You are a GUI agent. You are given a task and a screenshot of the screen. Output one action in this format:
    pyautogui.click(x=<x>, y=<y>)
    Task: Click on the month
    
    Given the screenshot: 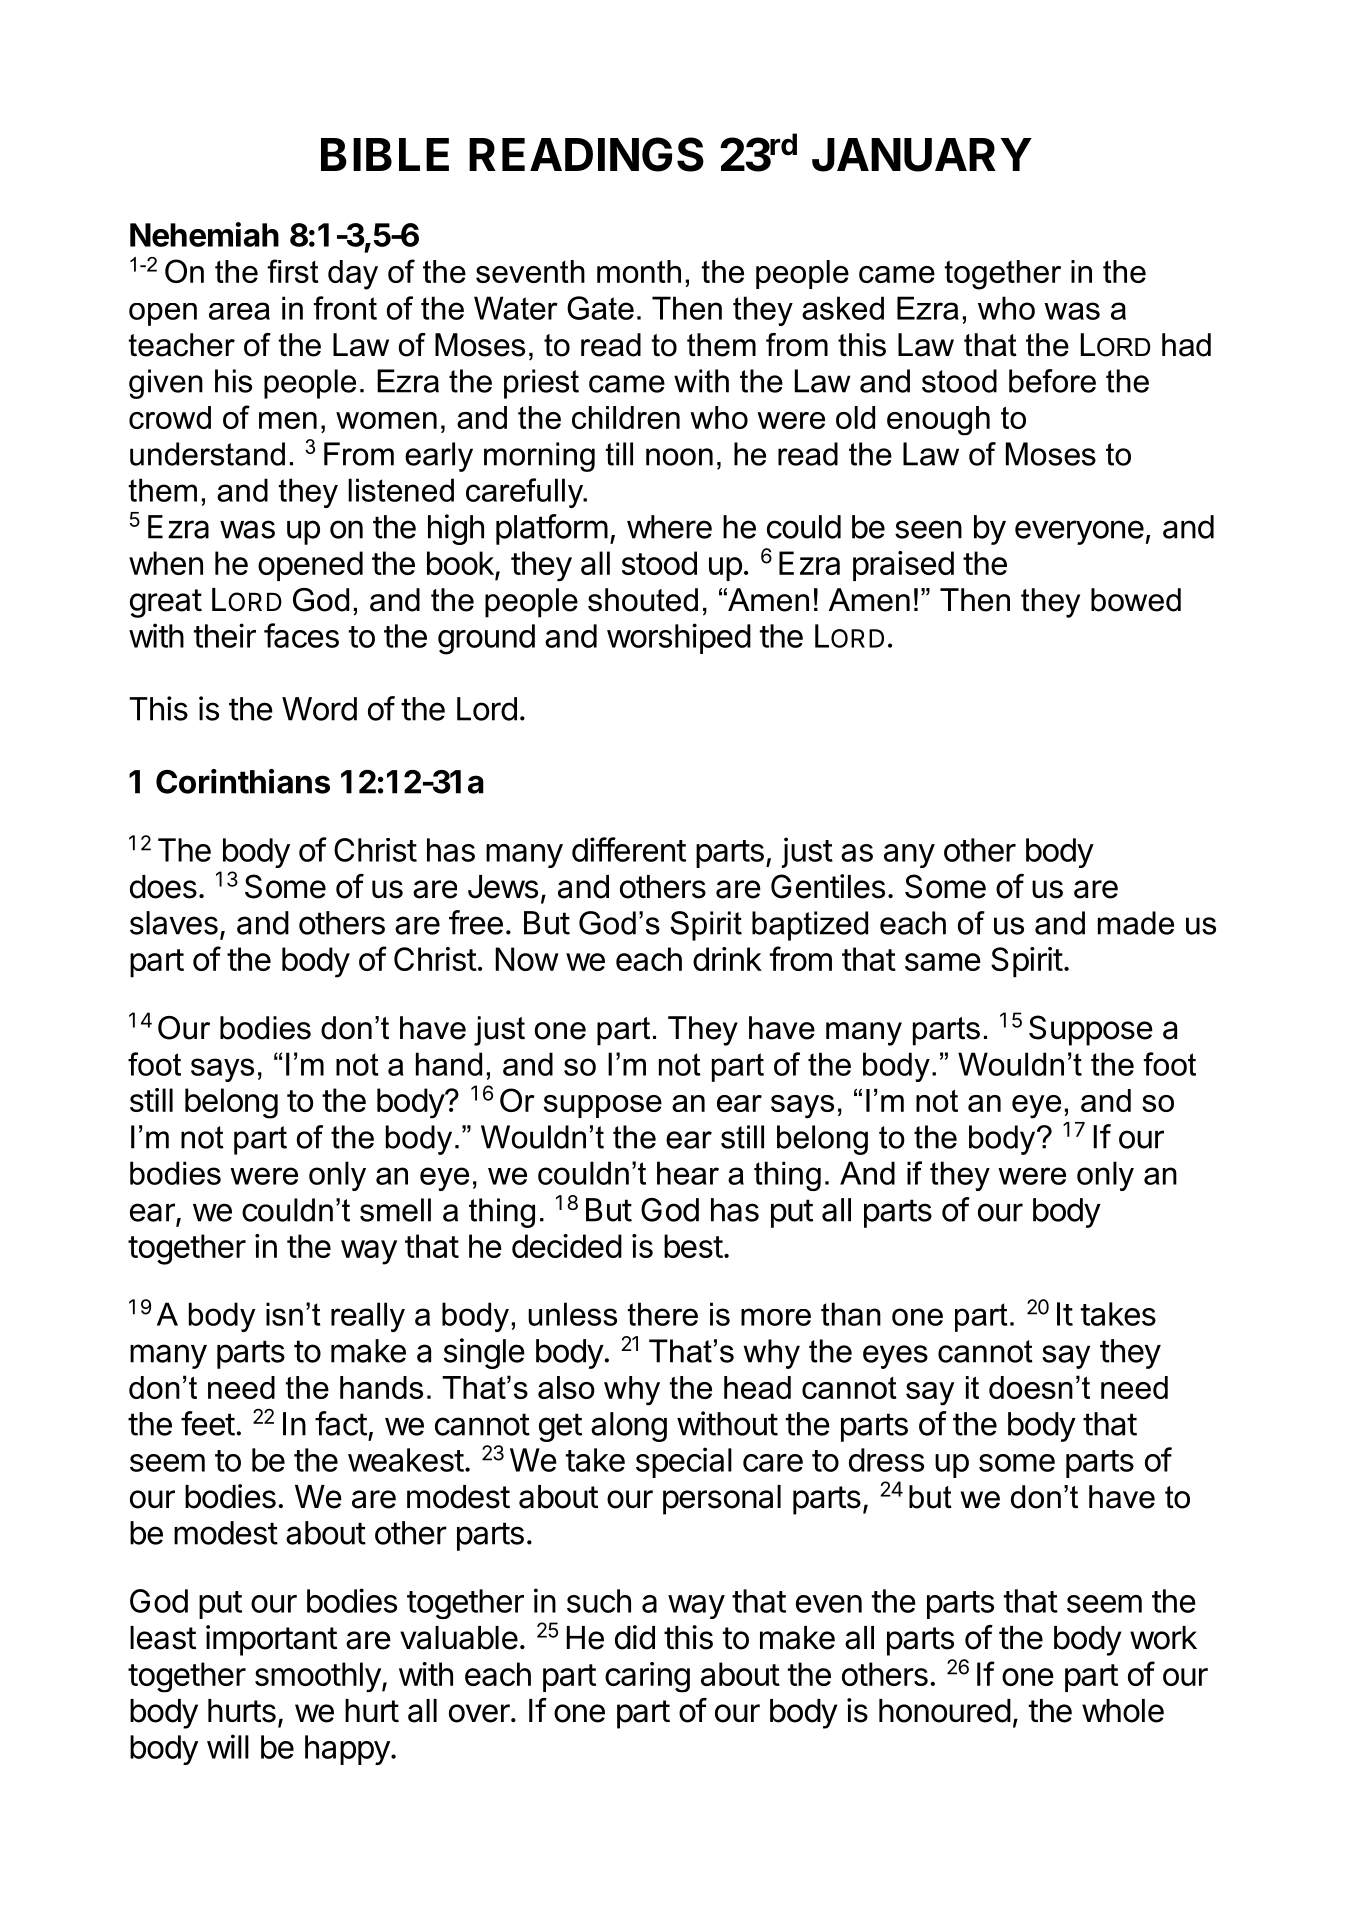 What is the action you would take?
    pyautogui.click(x=639, y=271)
